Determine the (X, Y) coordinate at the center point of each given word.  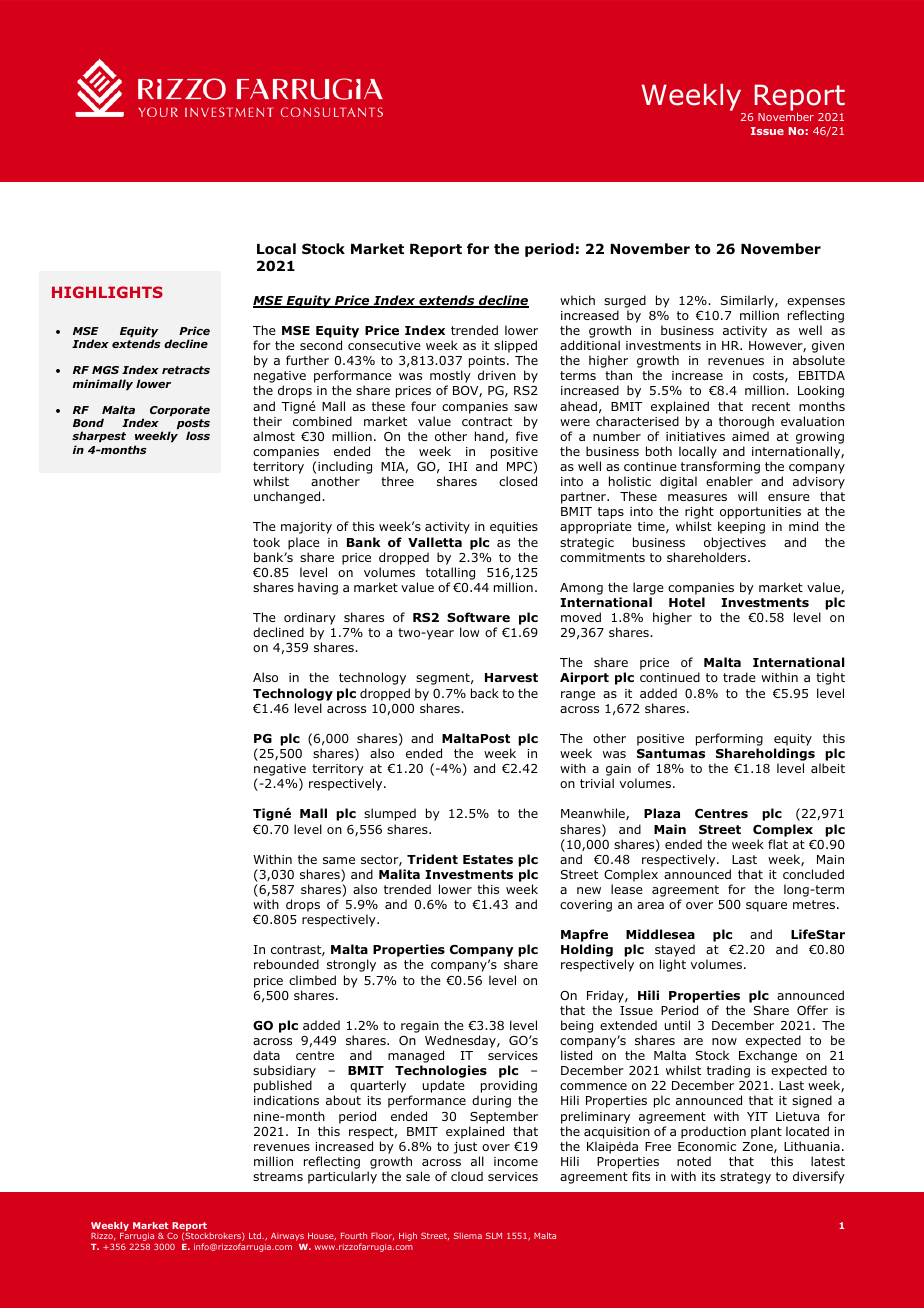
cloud (467, 1176)
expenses (816, 303)
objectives (735, 543)
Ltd (256, 1235)
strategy (745, 1178)
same (339, 860)
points (488, 363)
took (266, 542)
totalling (450, 573)
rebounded (286, 964)
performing (729, 739)
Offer (812, 1010)
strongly (351, 965)
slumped (390, 814)
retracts (186, 370)
